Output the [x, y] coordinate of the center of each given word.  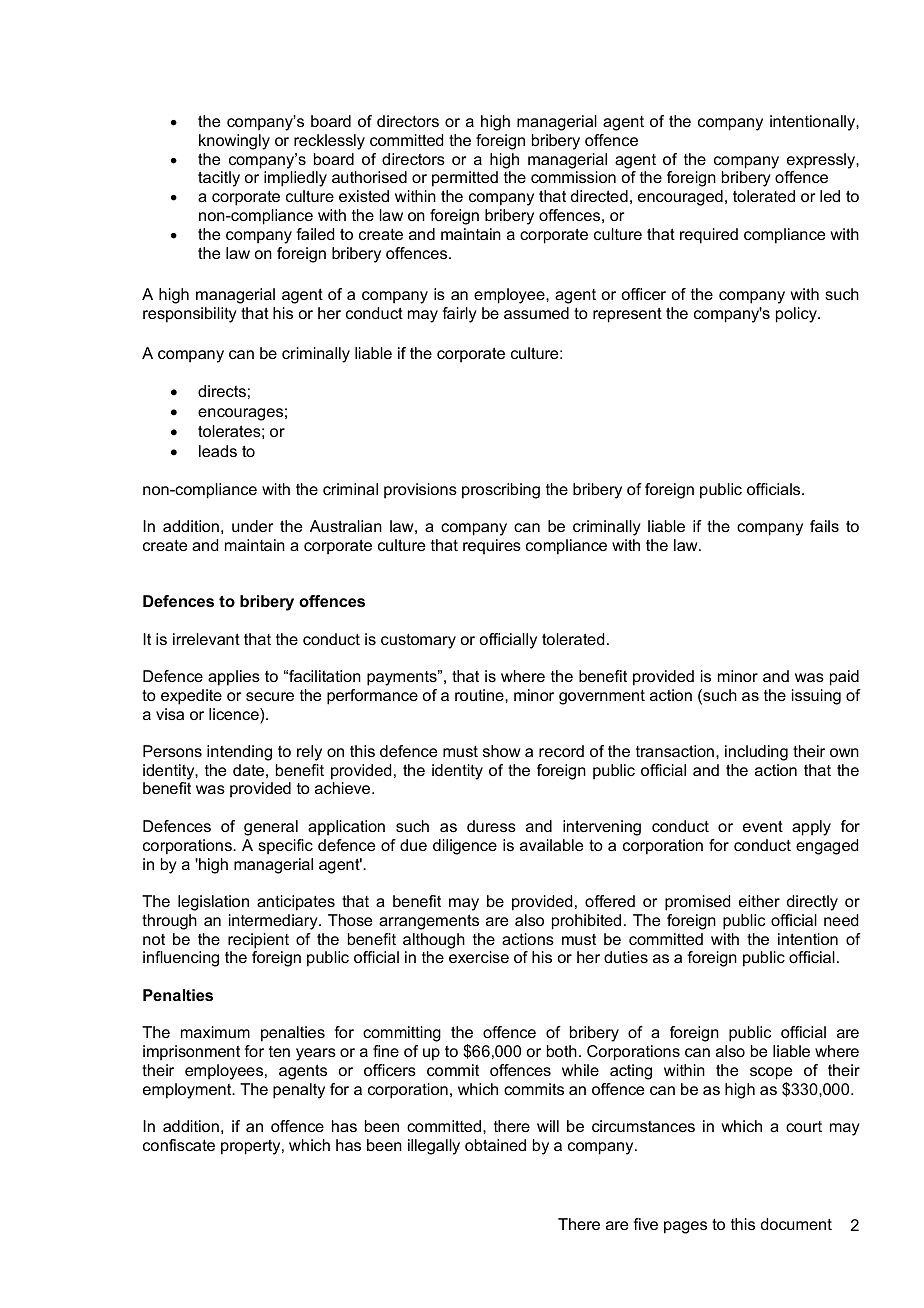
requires [492, 547]
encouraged [680, 198]
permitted [465, 179]
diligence [465, 847]
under [252, 526]
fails [824, 526]
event [763, 826]
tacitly [219, 179]
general [271, 828]
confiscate [179, 1145]
